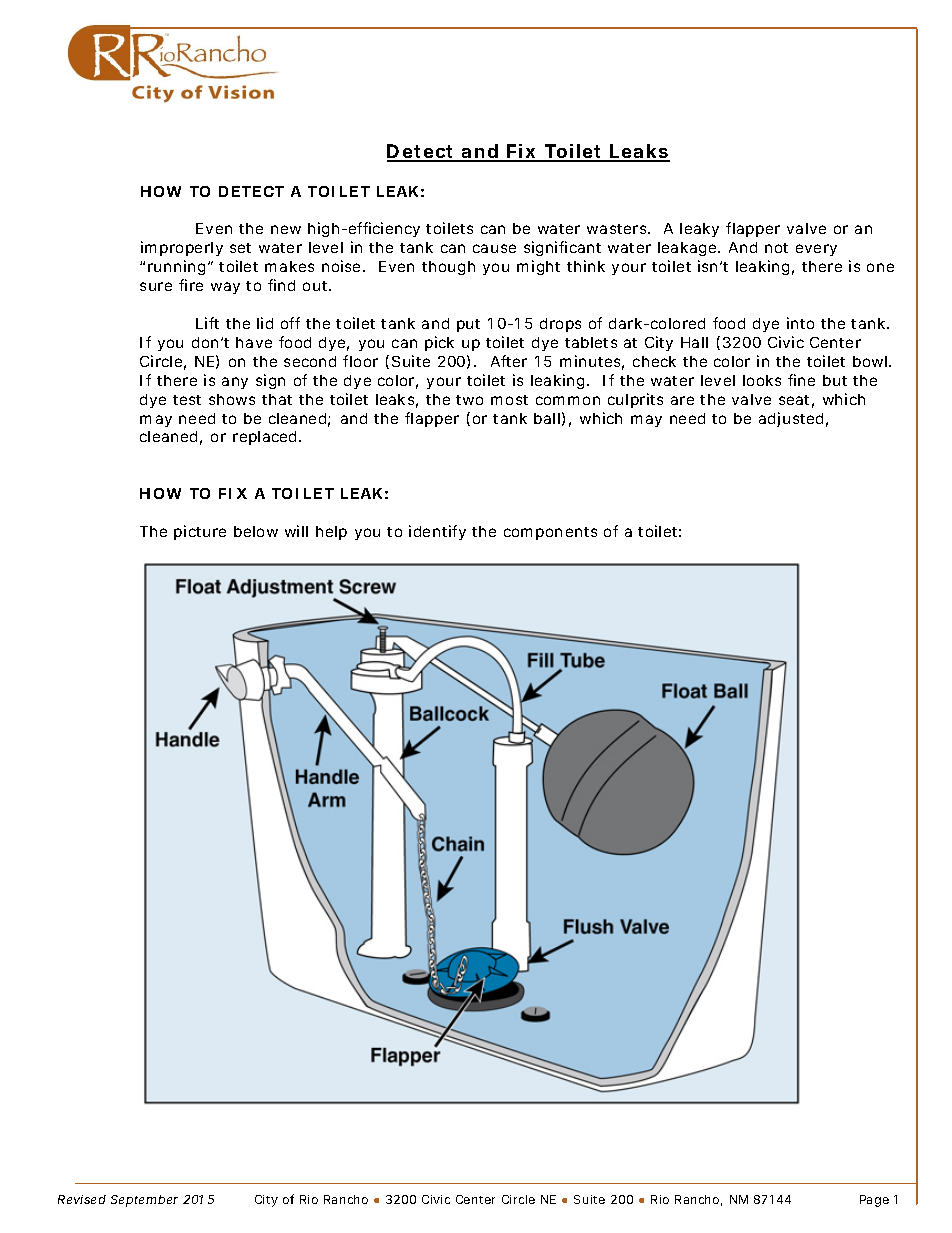 The image size is (952, 1233). What do you see at coordinates (776, 248) in the document?
I see `not` at bounding box center [776, 248].
